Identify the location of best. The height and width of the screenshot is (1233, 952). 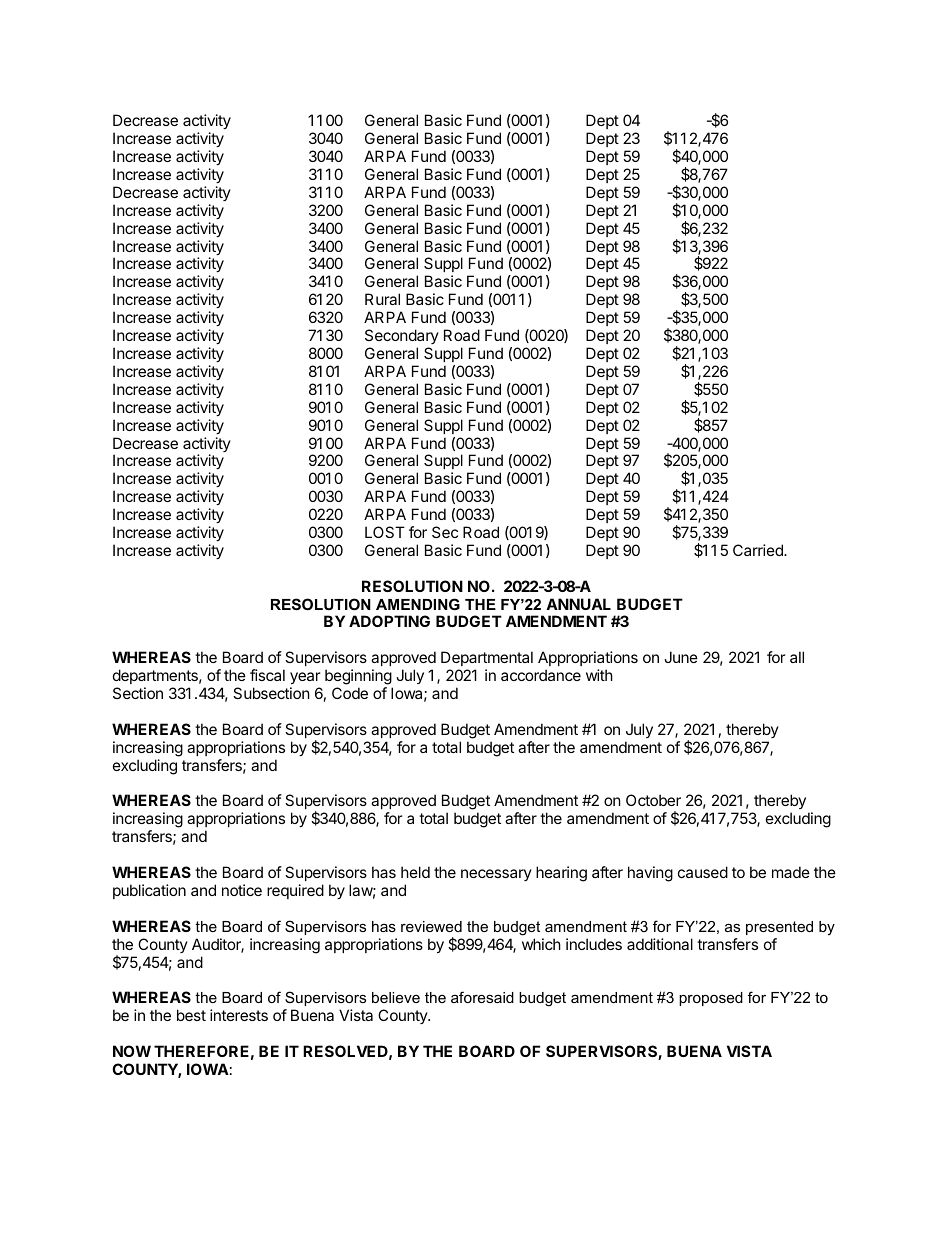
(191, 1015).
